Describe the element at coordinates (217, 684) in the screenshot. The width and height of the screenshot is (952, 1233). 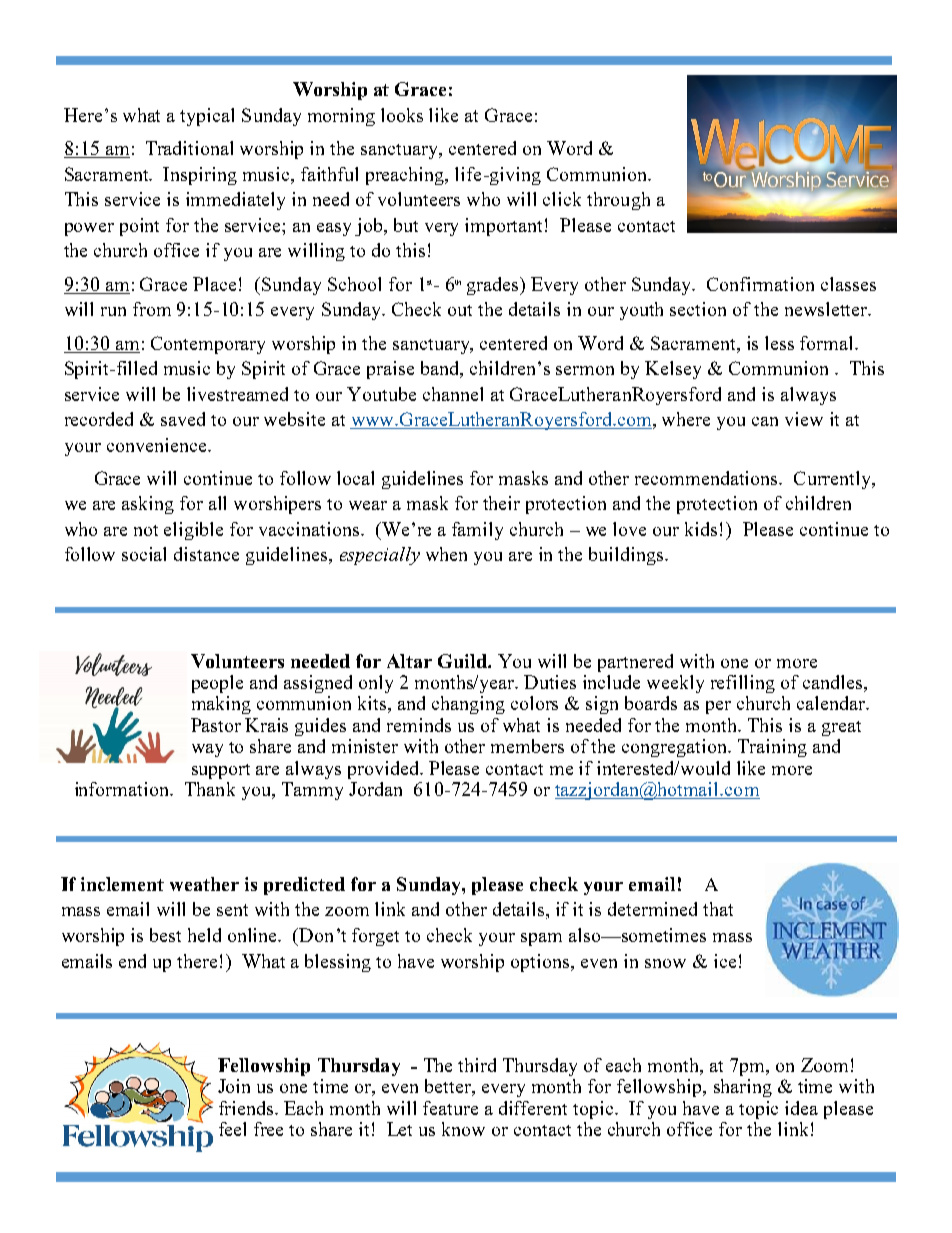
I see `people` at that location.
